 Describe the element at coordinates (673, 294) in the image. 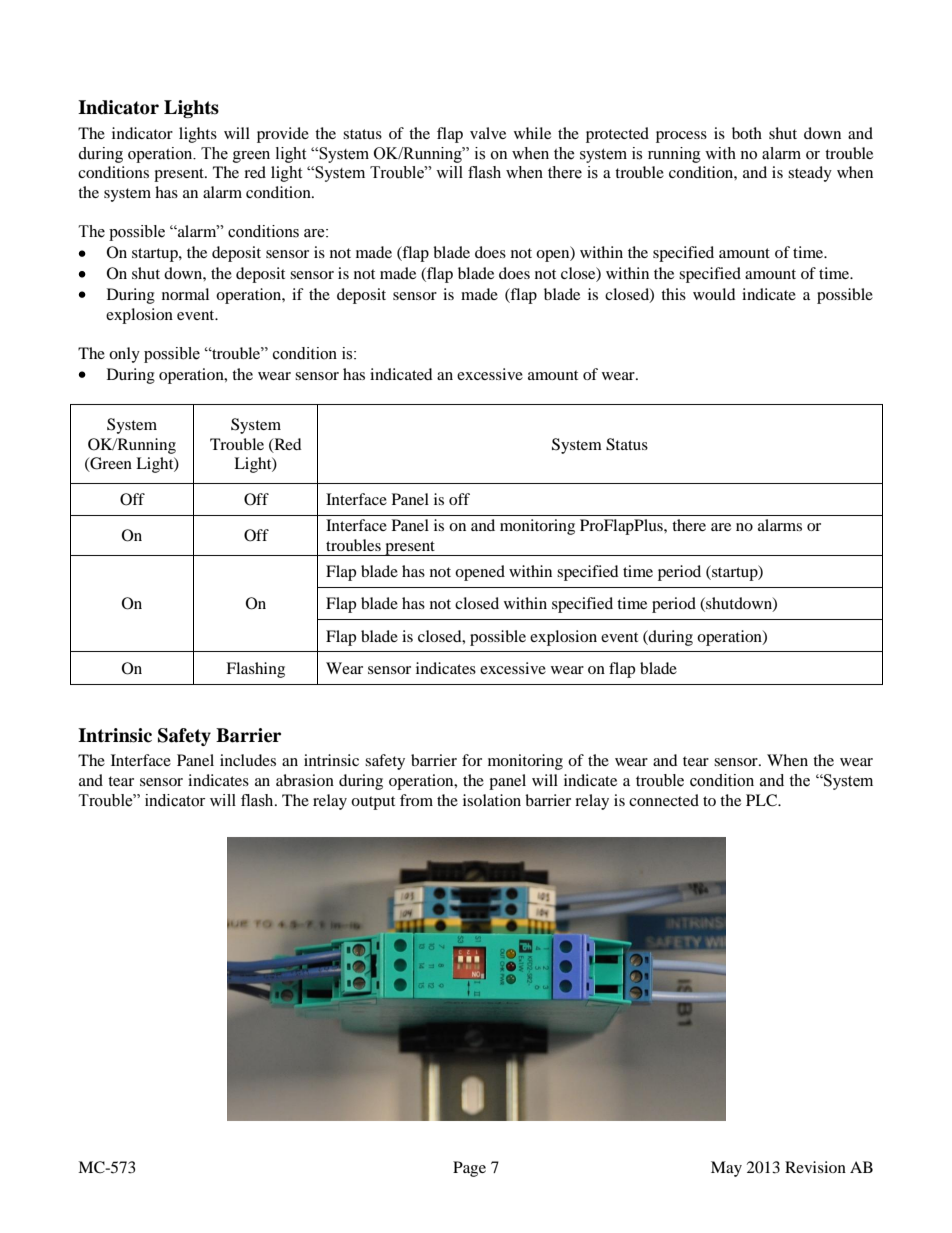

I see `this` at that location.
